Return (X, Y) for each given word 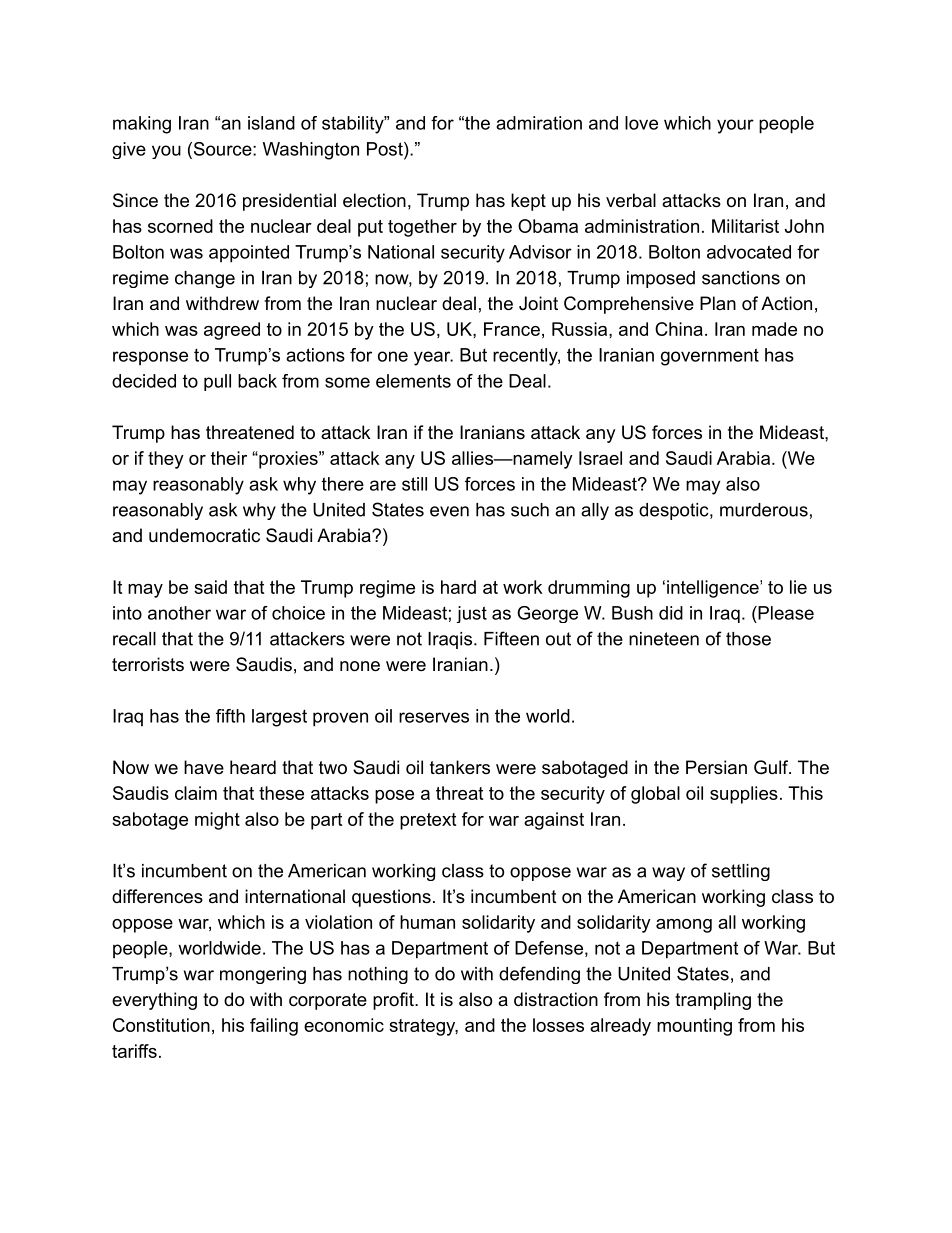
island (271, 123)
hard (458, 587)
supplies (744, 795)
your (735, 126)
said (210, 587)
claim (196, 793)
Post (386, 149)
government (710, 357)
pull (217, 382)
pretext (428, 821)
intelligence (714, 589)
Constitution (161, 1025)
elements (413, 381)
